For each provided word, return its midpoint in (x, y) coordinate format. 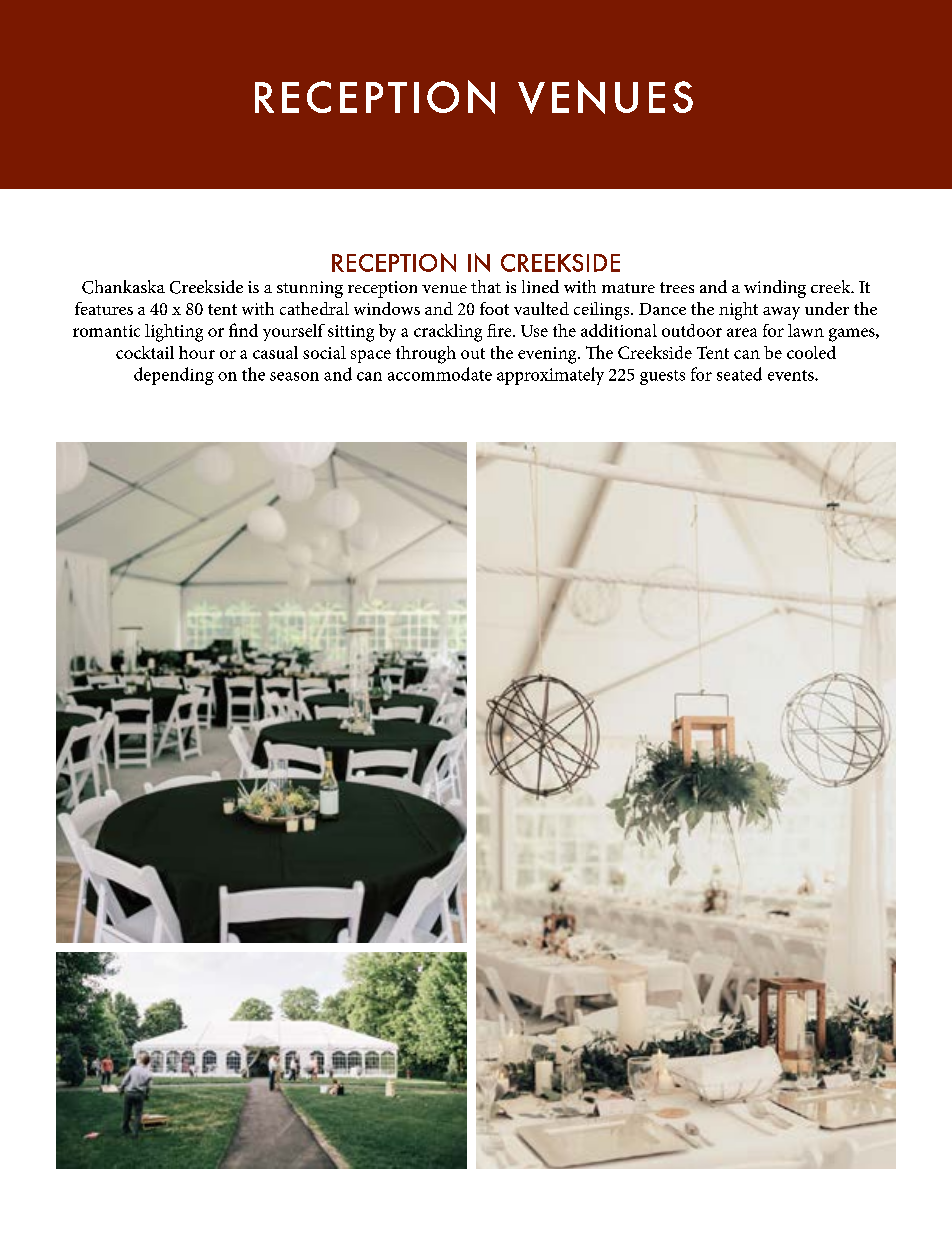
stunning (310, 289)
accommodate (440, 374)
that (486, 286)
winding (775, 289)
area (742, 332)
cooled (811, 352)
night (738, 311)
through (426, 355)
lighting (174, 333)
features (104, 308)
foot (494, 308)
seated (739, 374)
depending (174, 376)
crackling (448, 333)
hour (197, 352)
